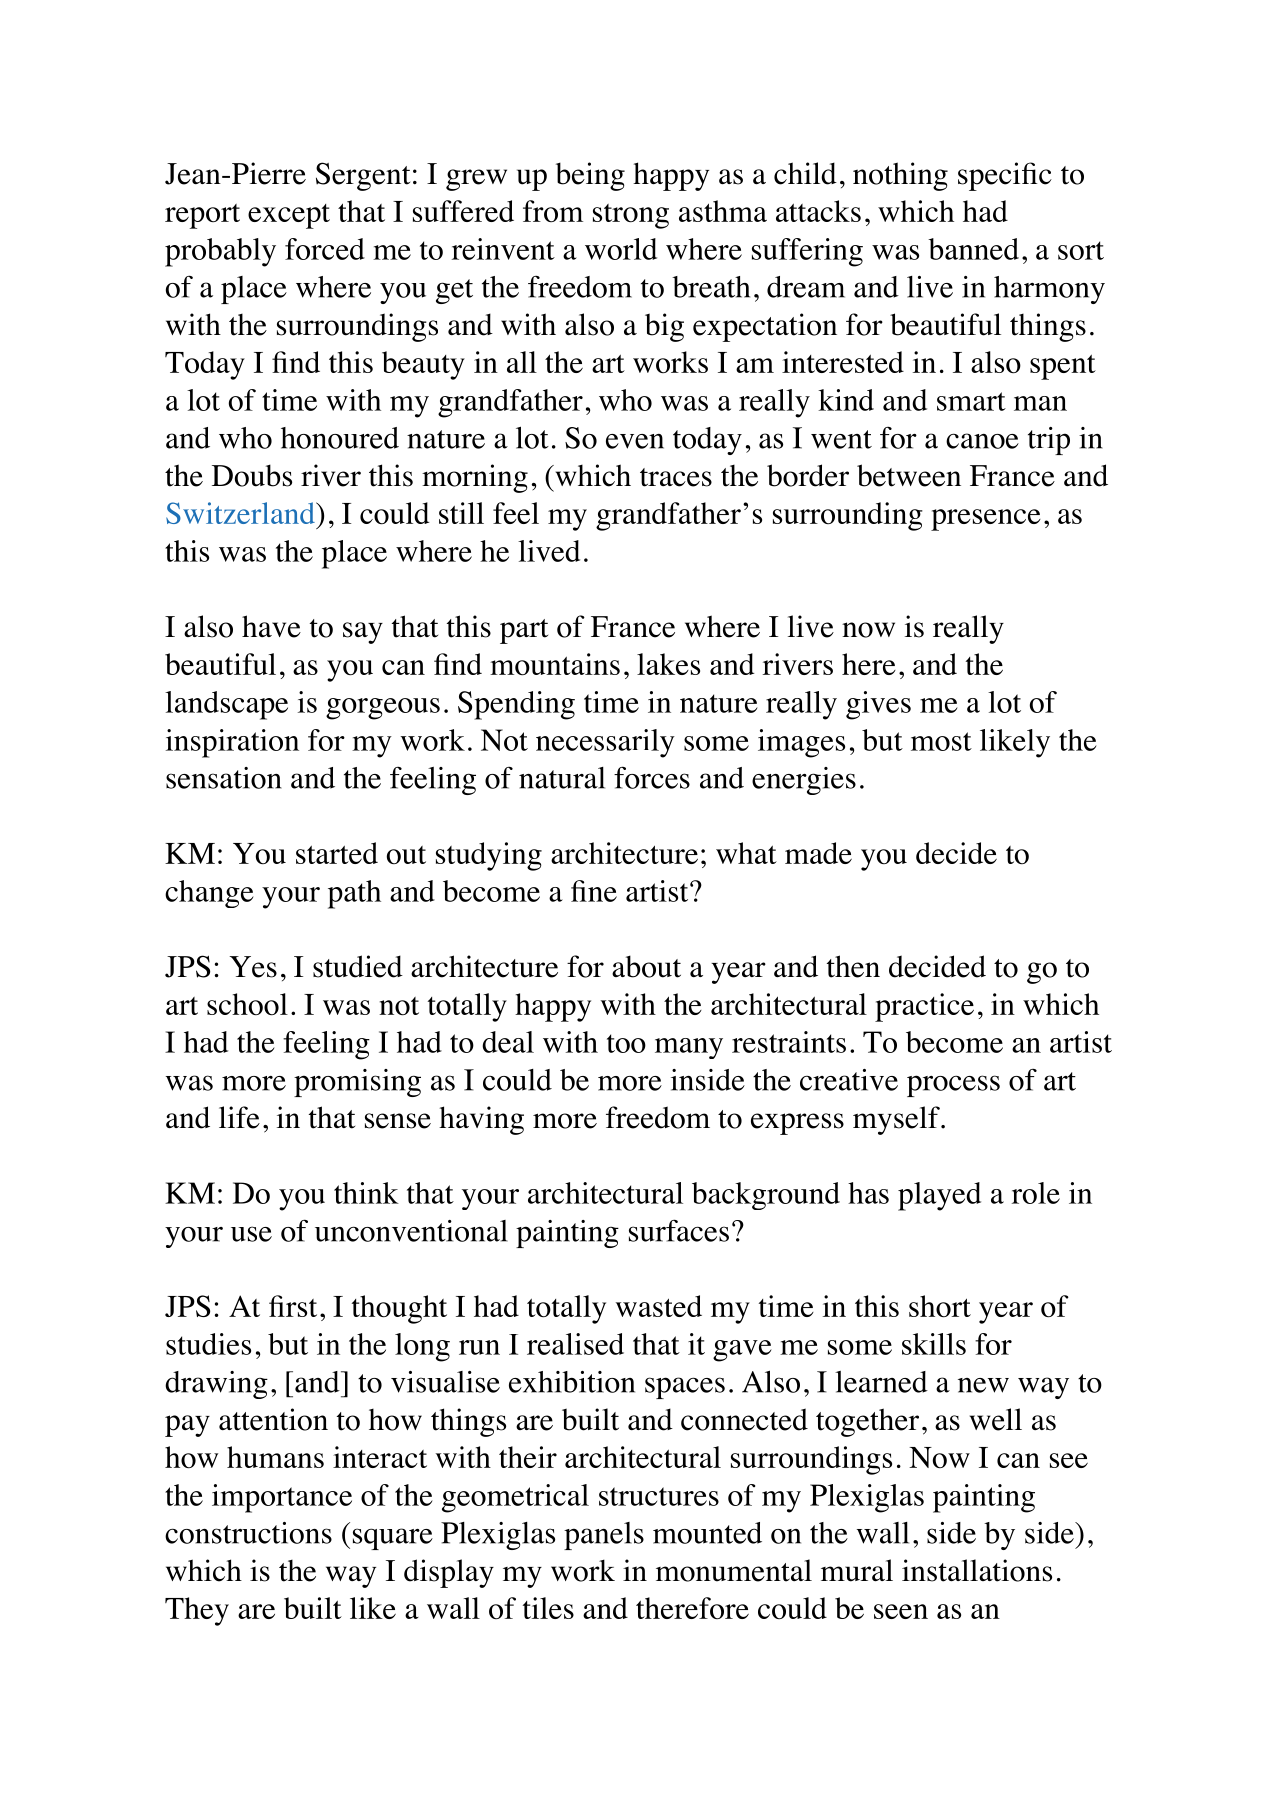  I want to click on process, so click(953, 1086).
